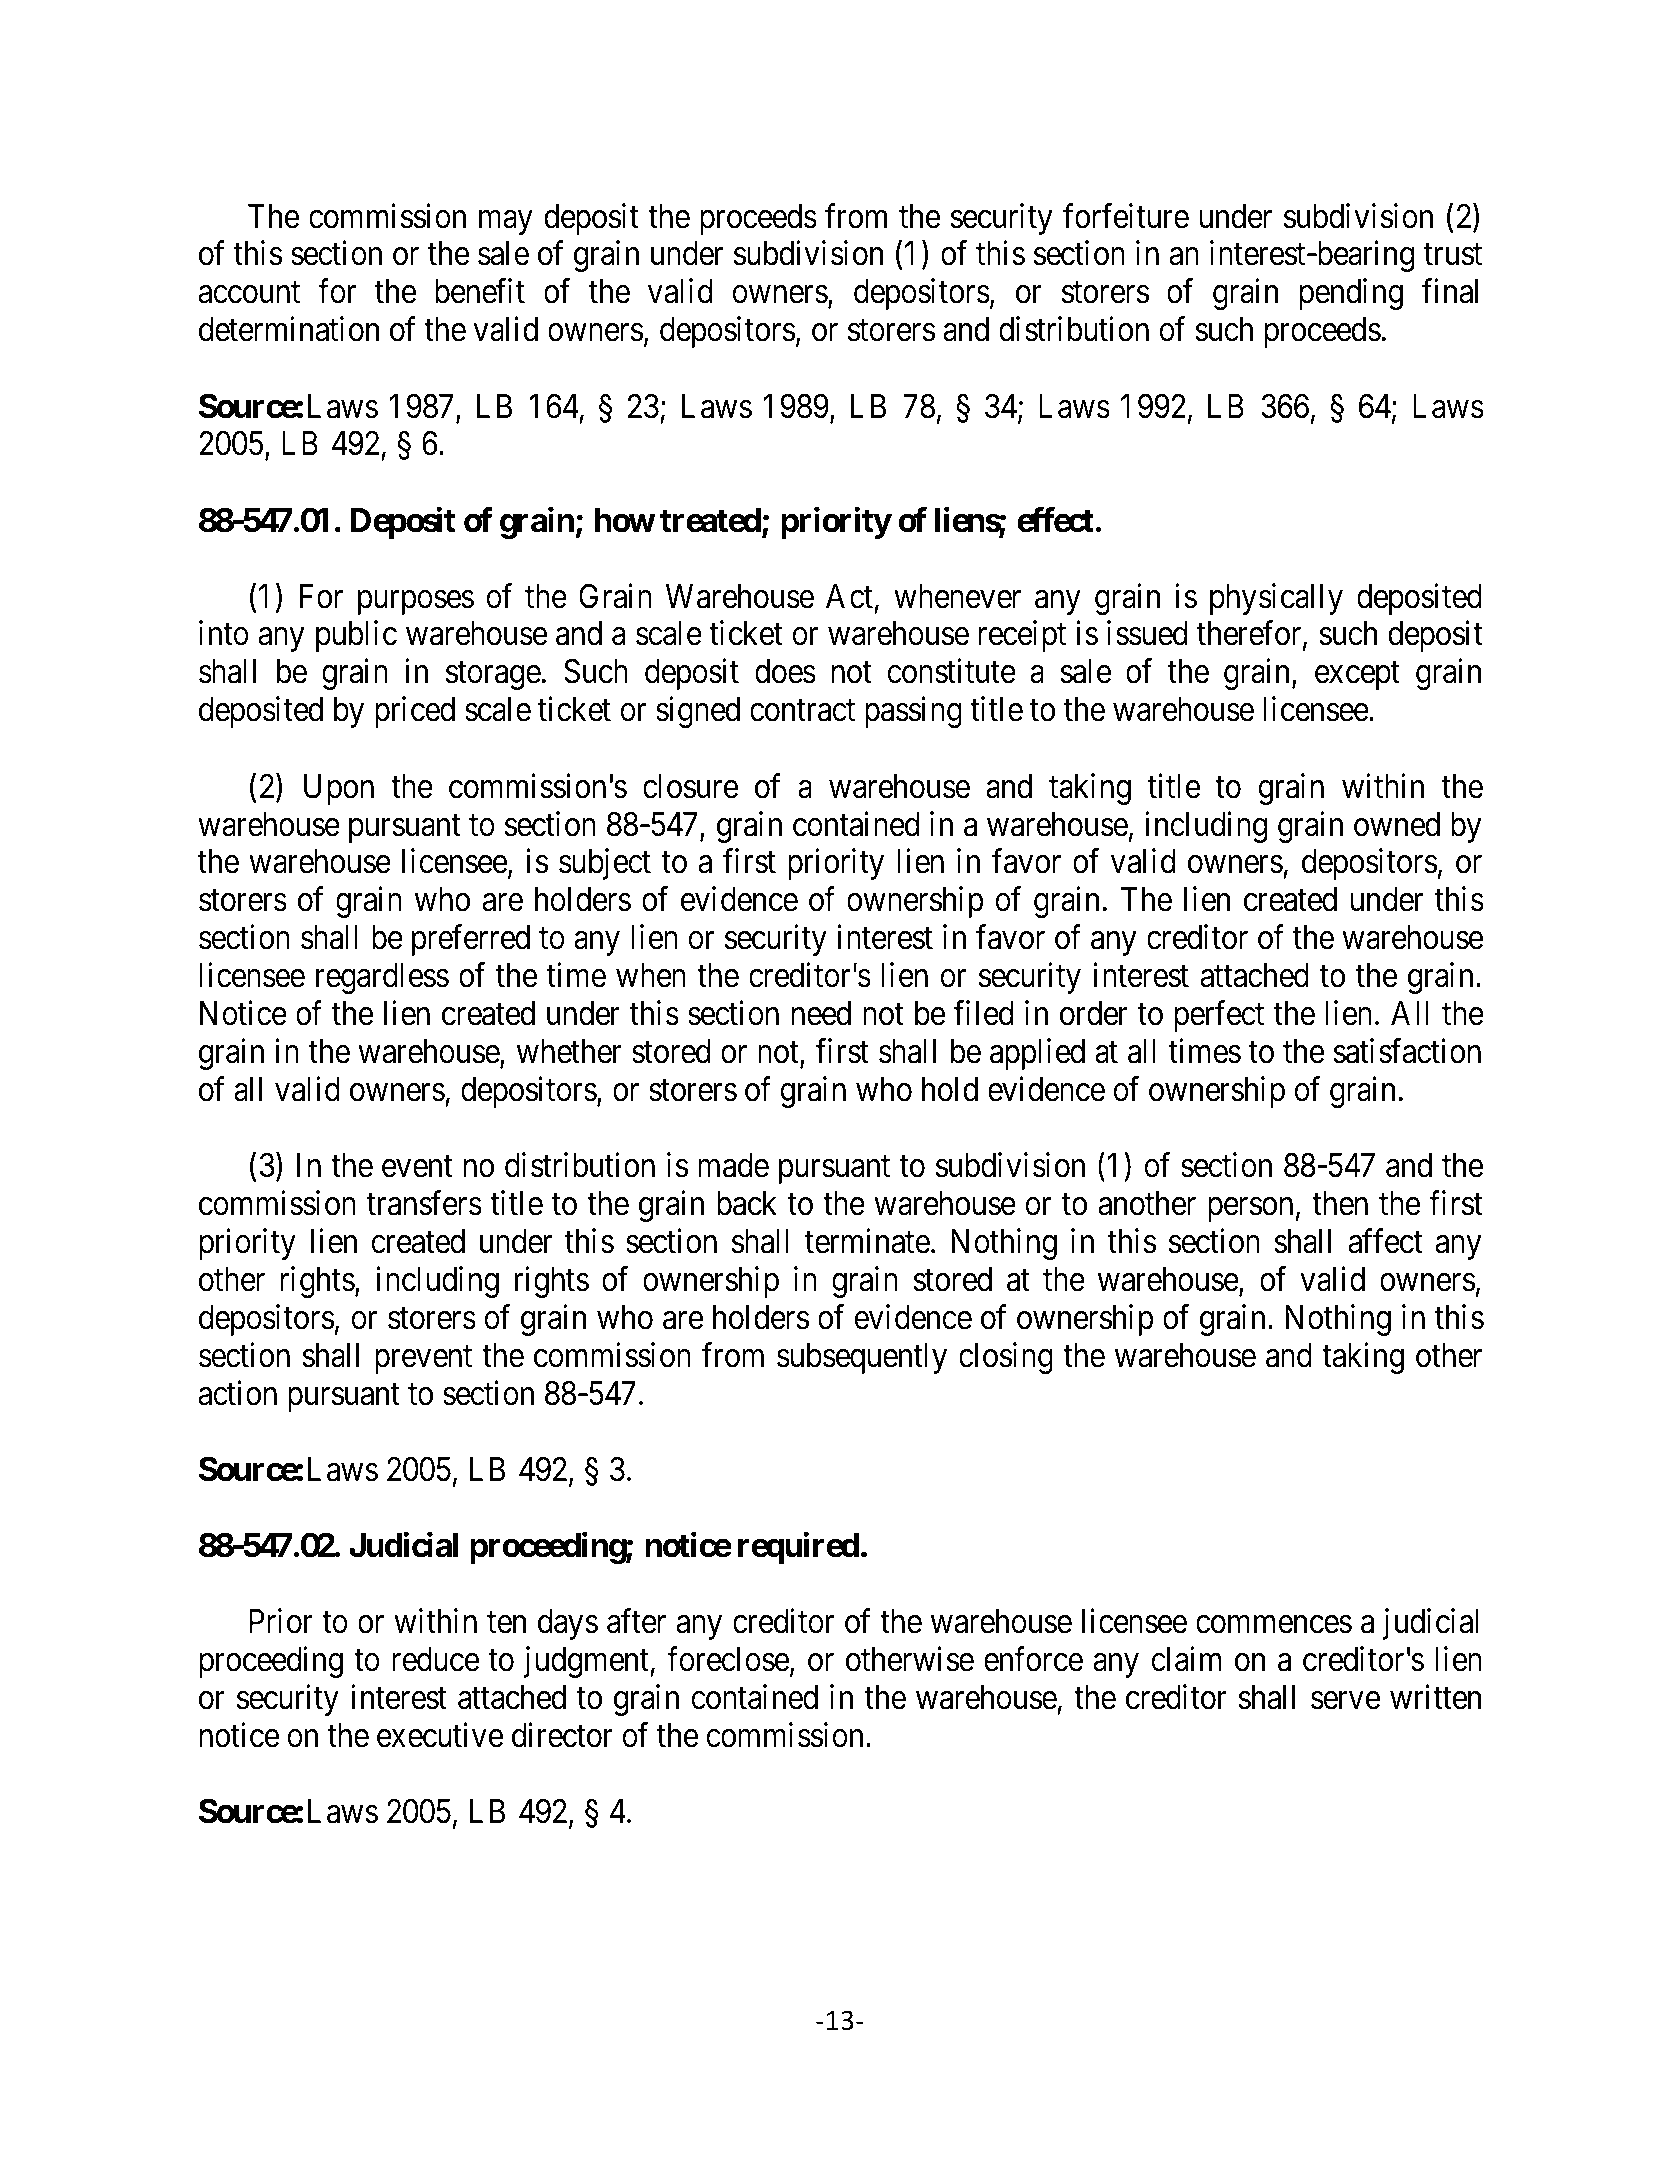  Describe the element at coordinates (1219, 1016) in the image. I see `perfect` at that location.
